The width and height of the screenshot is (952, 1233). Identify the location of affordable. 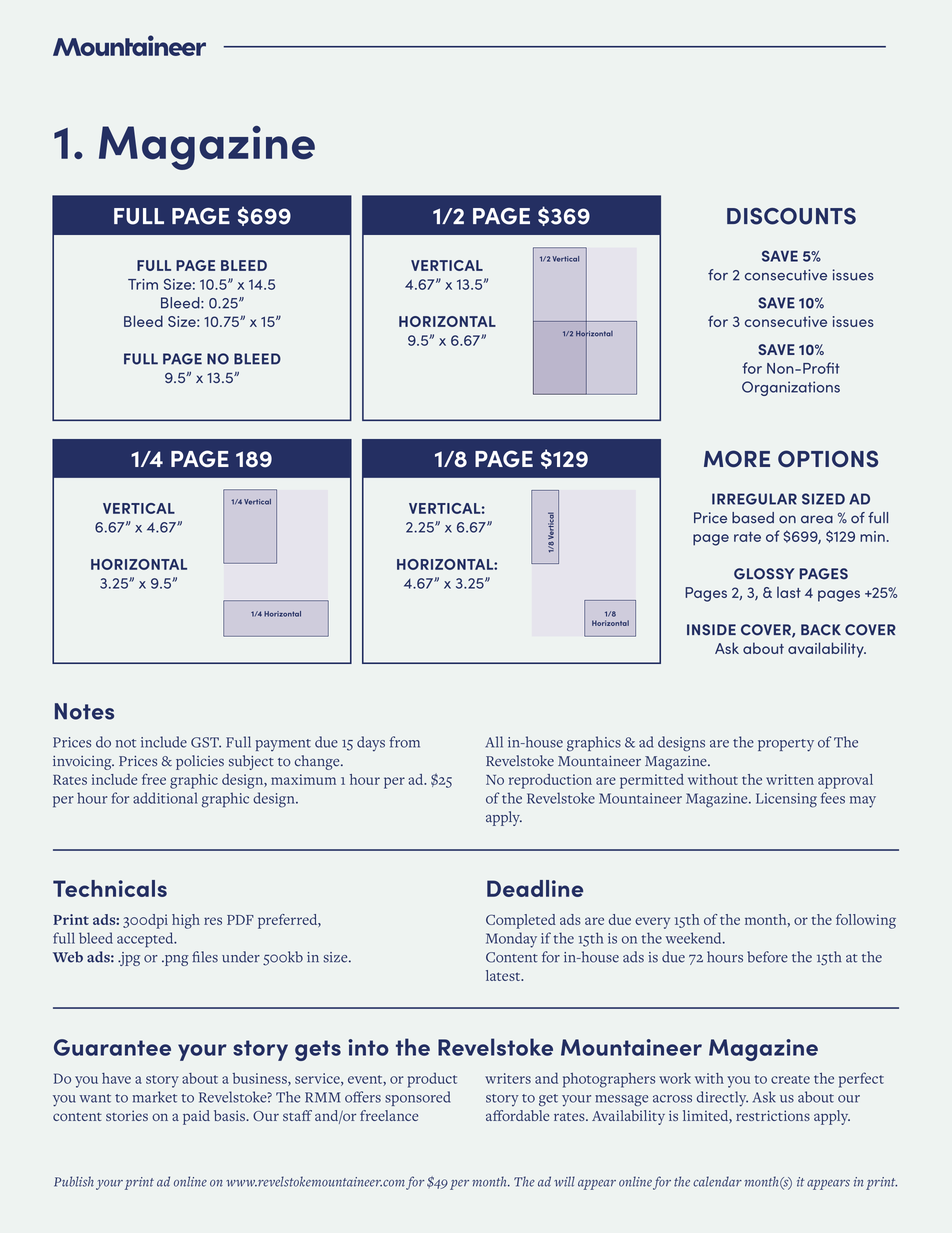
(517, 1115).
